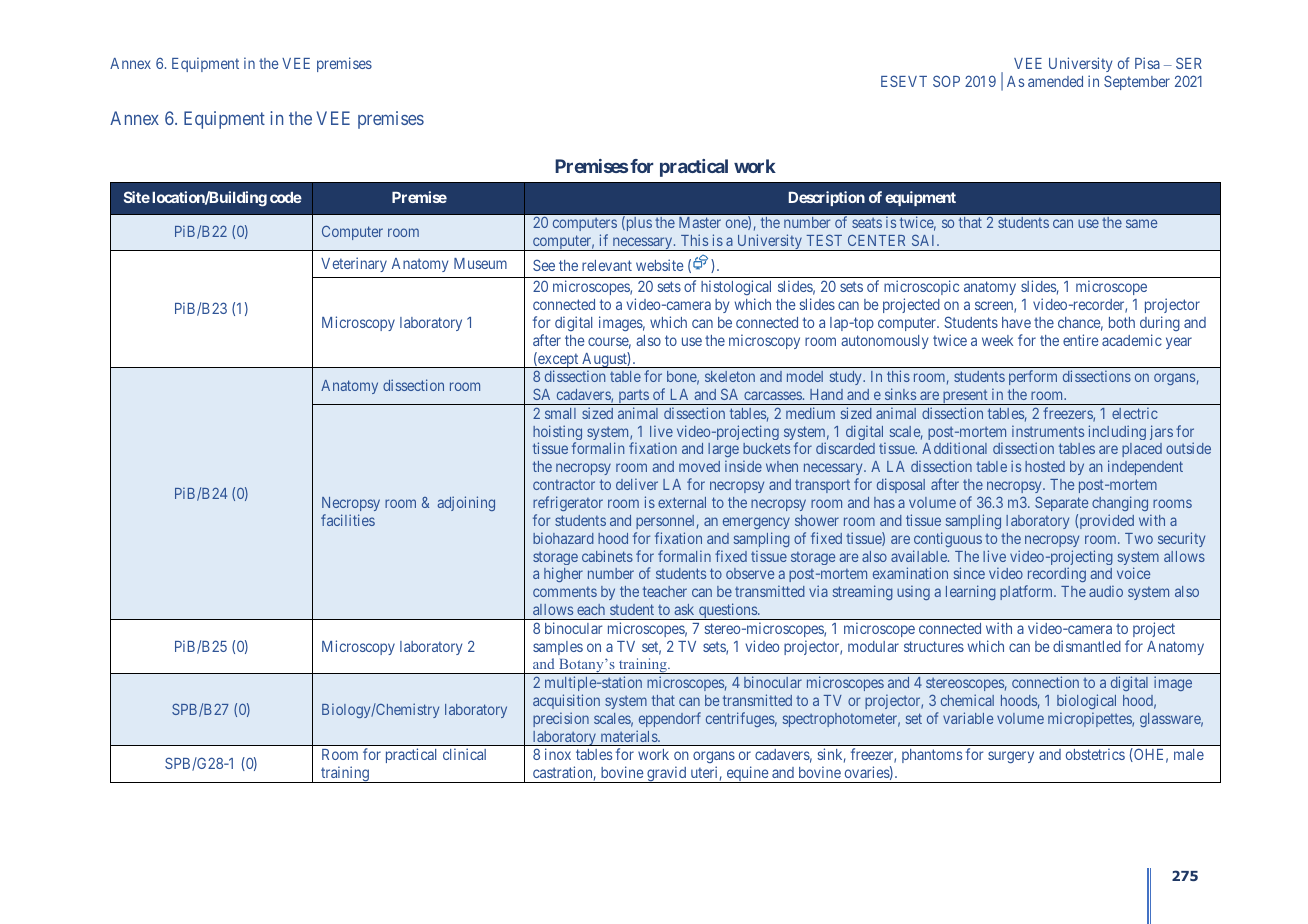 This image has height=924, width=1308. What do you see at coordinates (1122, 322) in the image?
I see `both` at bounding box center [1122, 322].
